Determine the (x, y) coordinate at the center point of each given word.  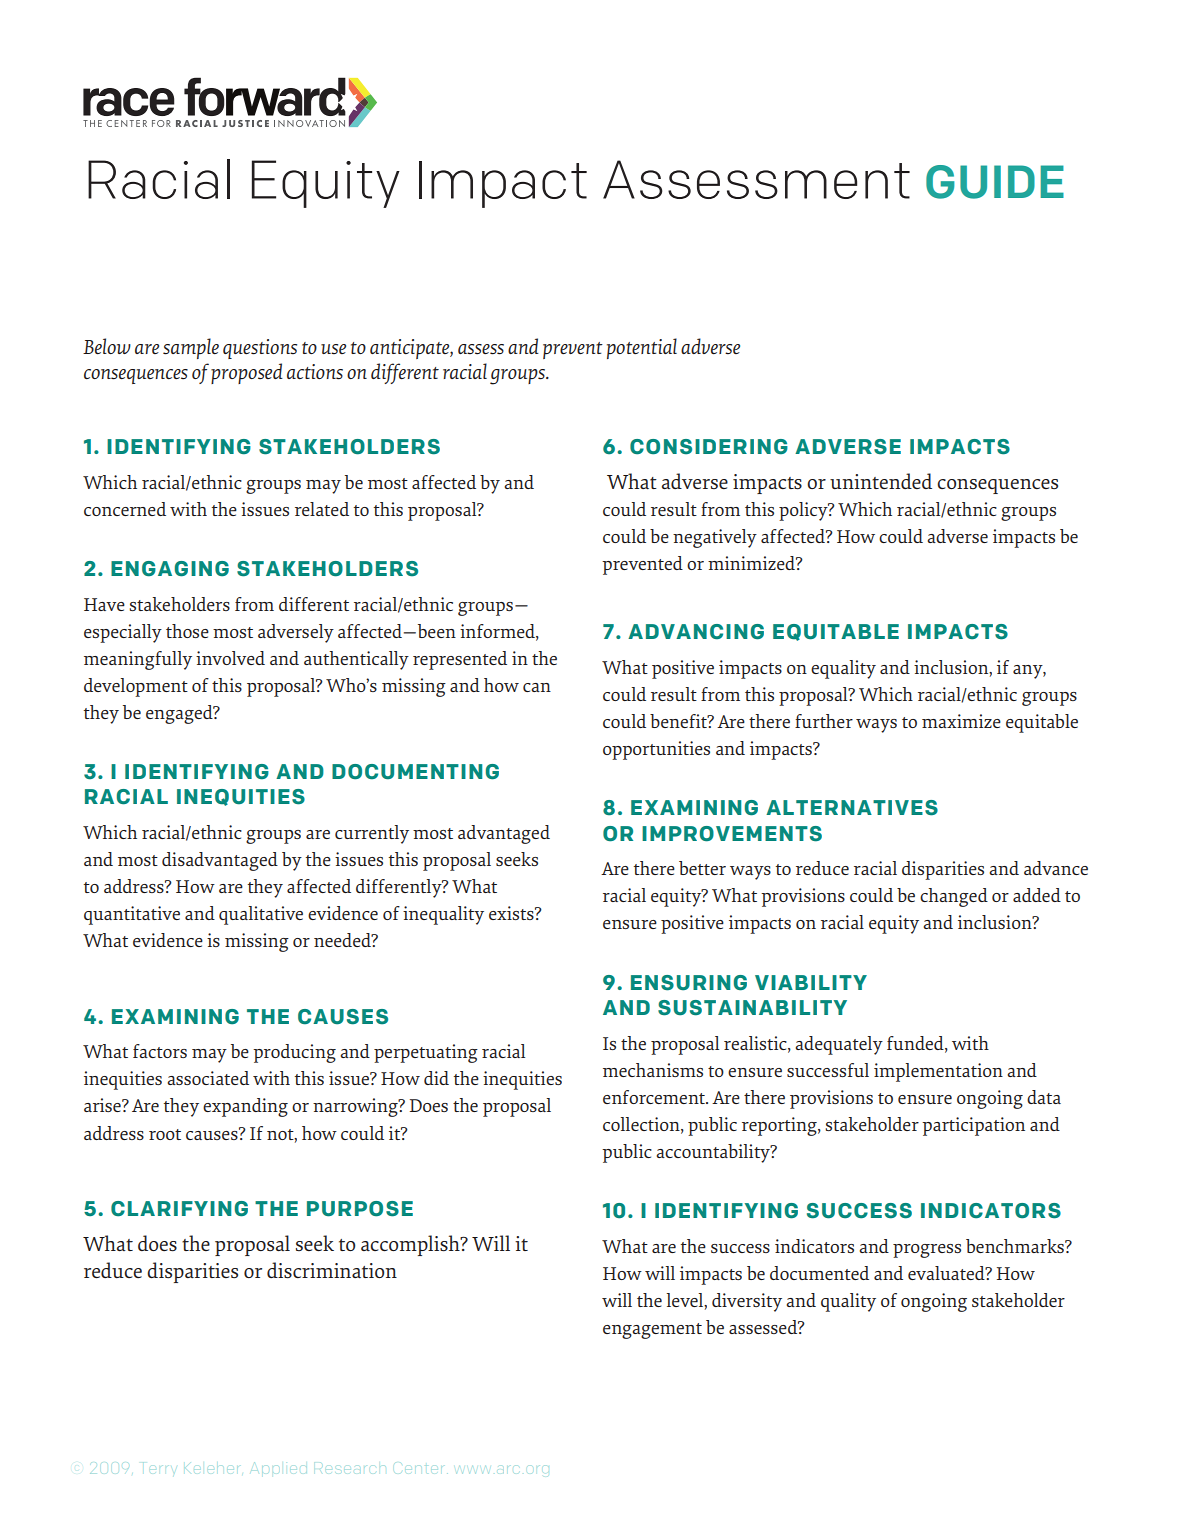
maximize (961, 721)
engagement (652, 1331)
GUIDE (995, 182)
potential (642, 348)
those (187, 631)
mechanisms (653, 1070)
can (537, 687)
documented (819, 1273)
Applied (279, 1467)
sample (191, 348)
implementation (938, 1072)
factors (160, 1051)
